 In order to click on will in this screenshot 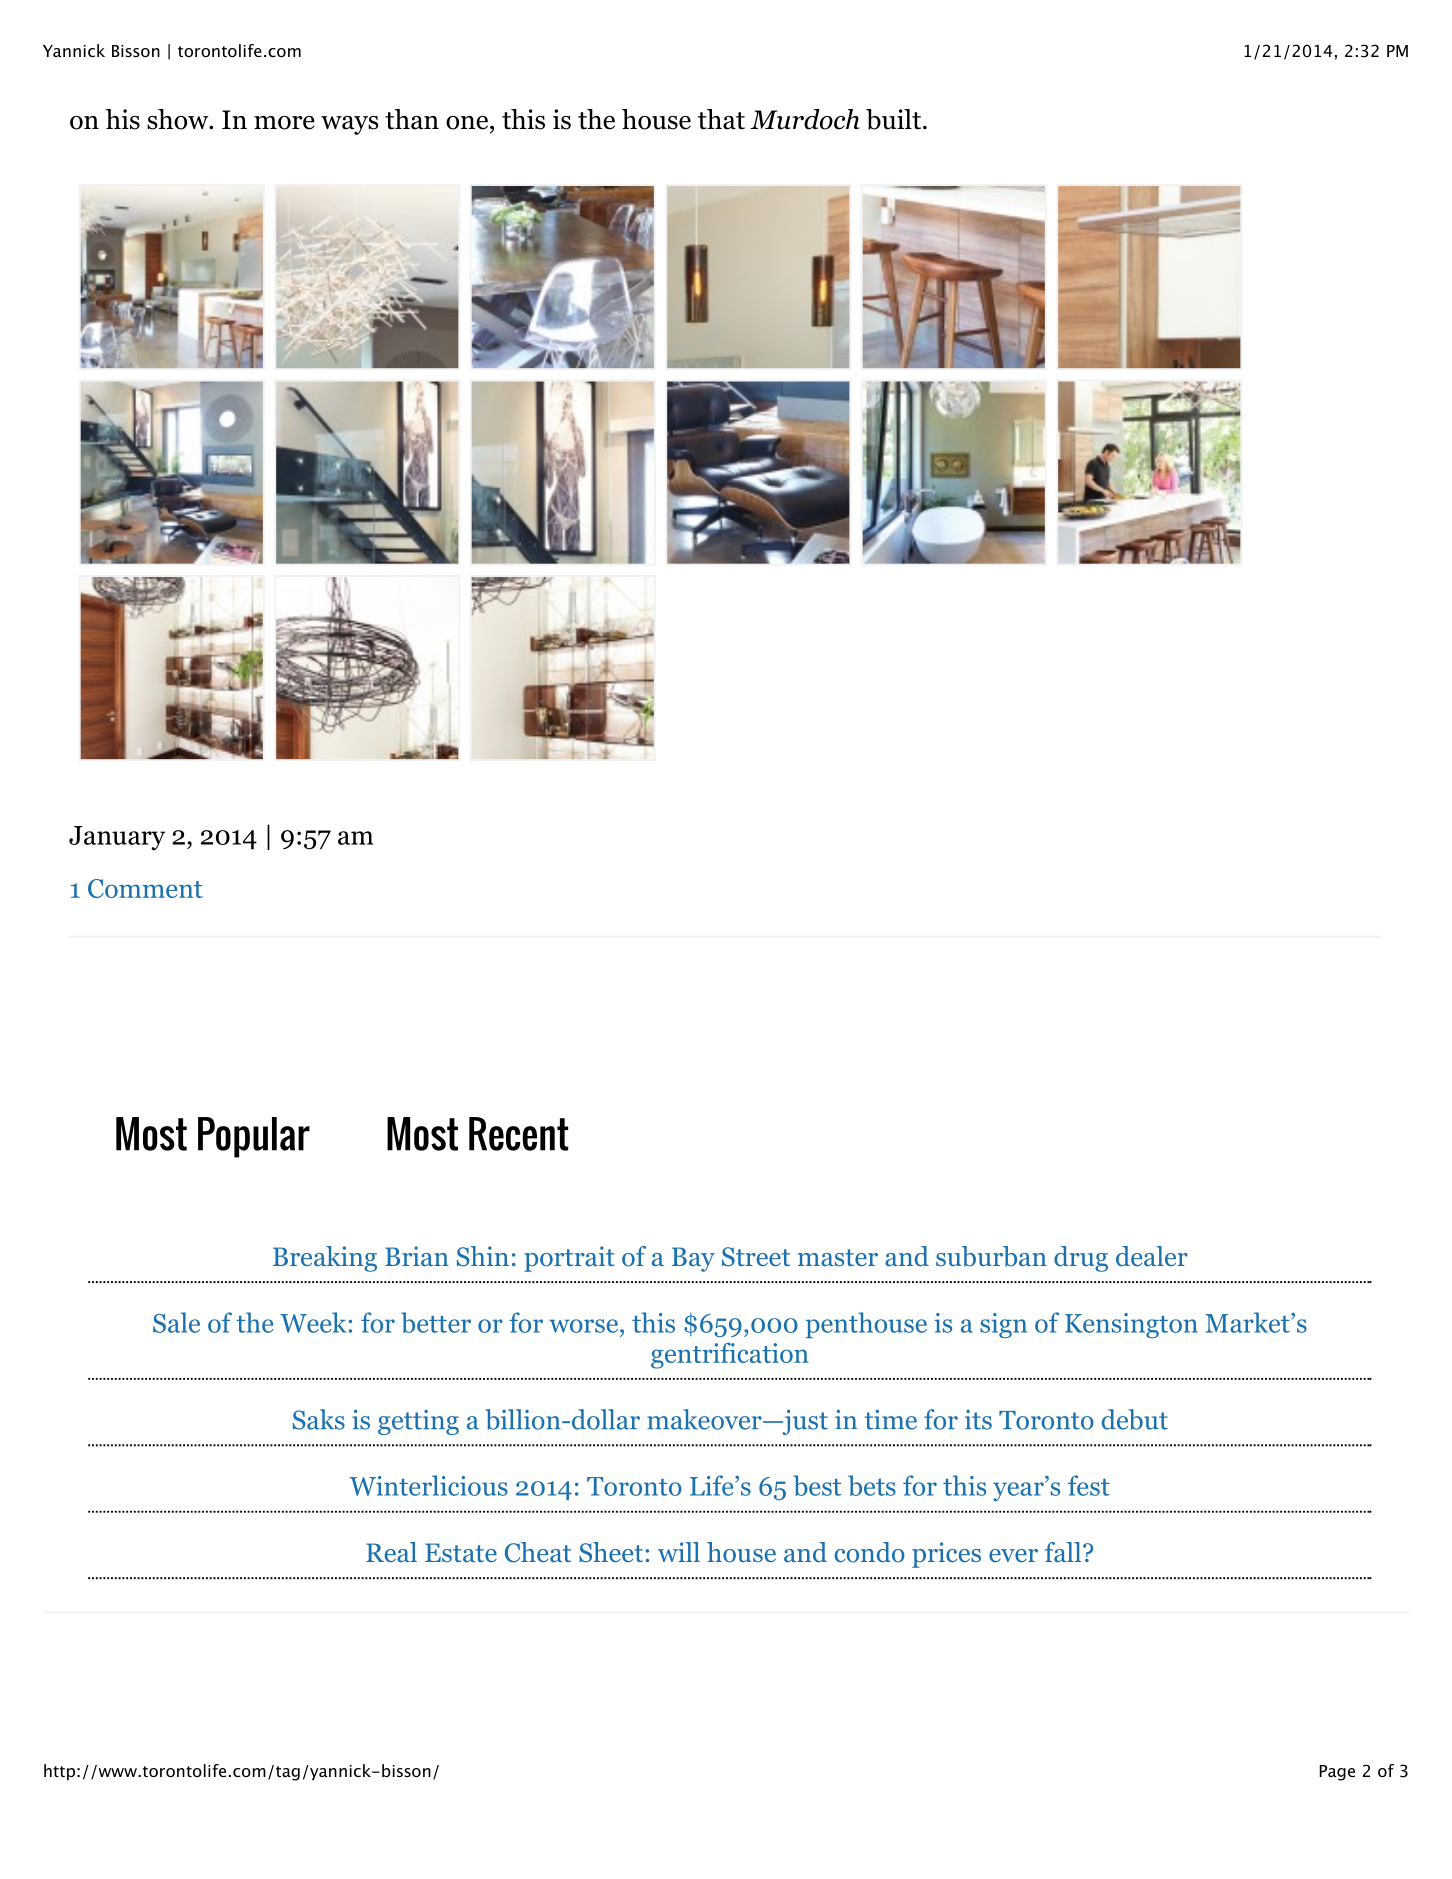, I will do `click(679, 1552)`.
